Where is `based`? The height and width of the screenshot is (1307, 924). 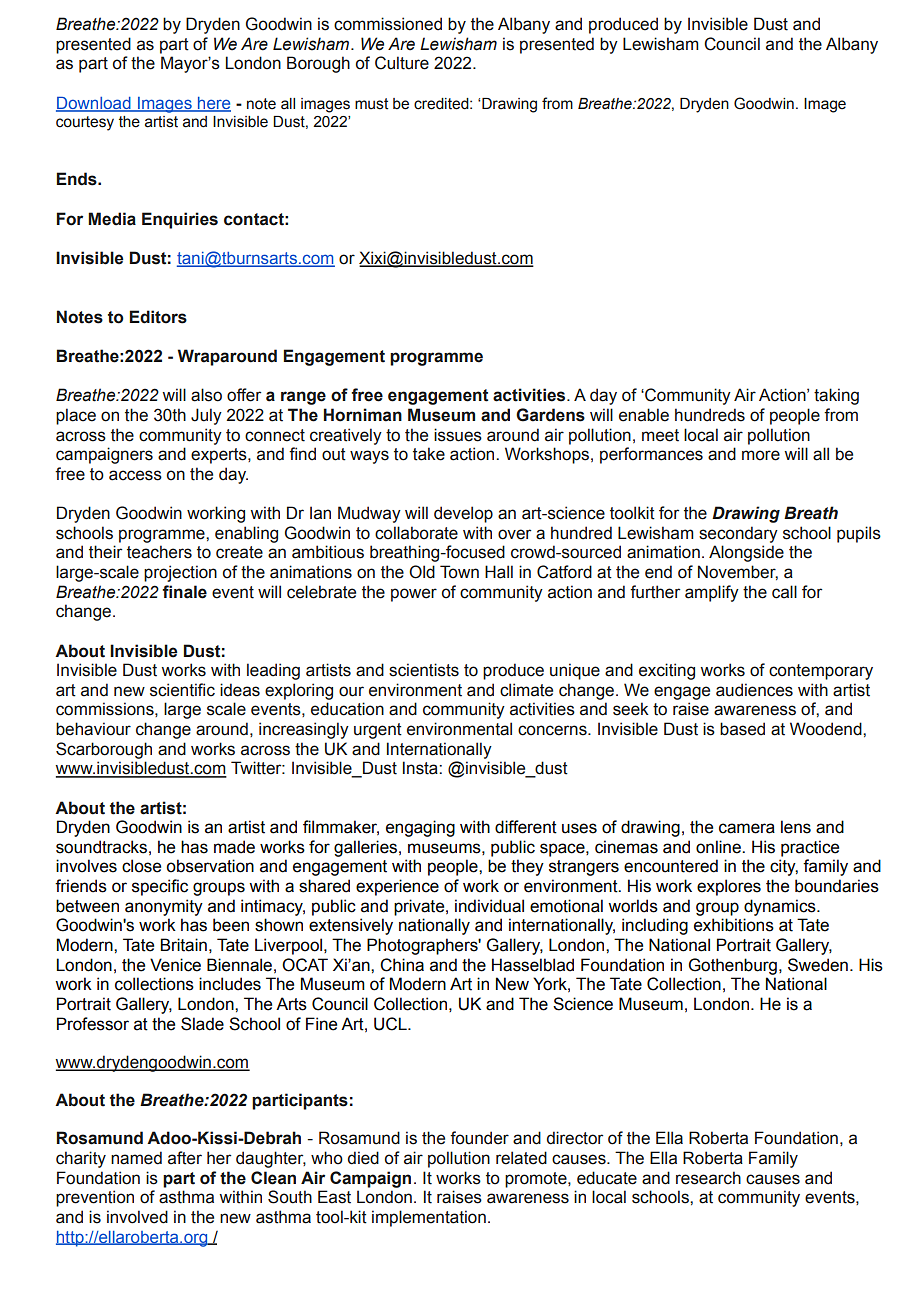 based is located at coordinates (742, 729).
